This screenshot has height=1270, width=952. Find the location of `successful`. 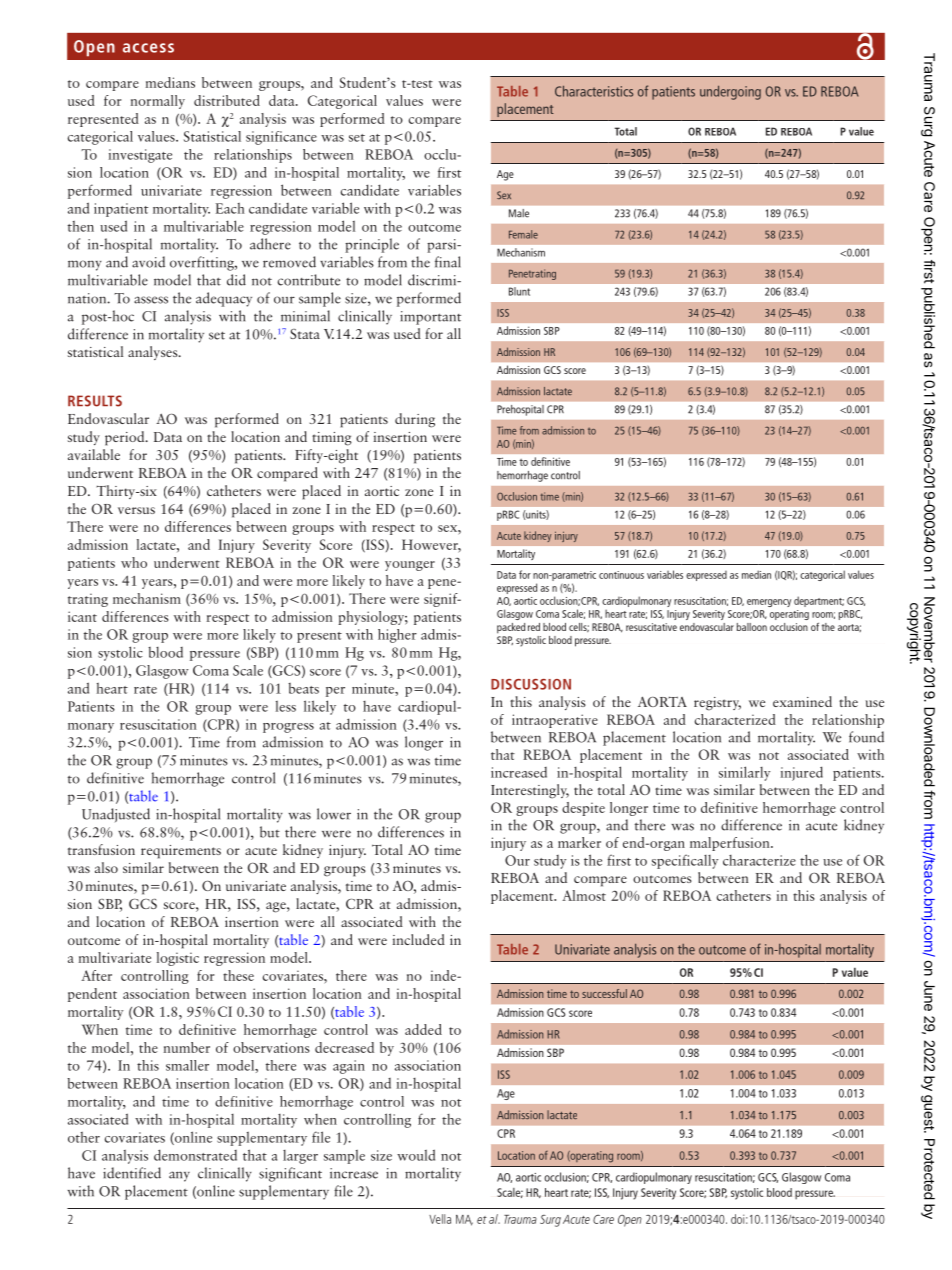

successful is located at coordinates (604, 993).
